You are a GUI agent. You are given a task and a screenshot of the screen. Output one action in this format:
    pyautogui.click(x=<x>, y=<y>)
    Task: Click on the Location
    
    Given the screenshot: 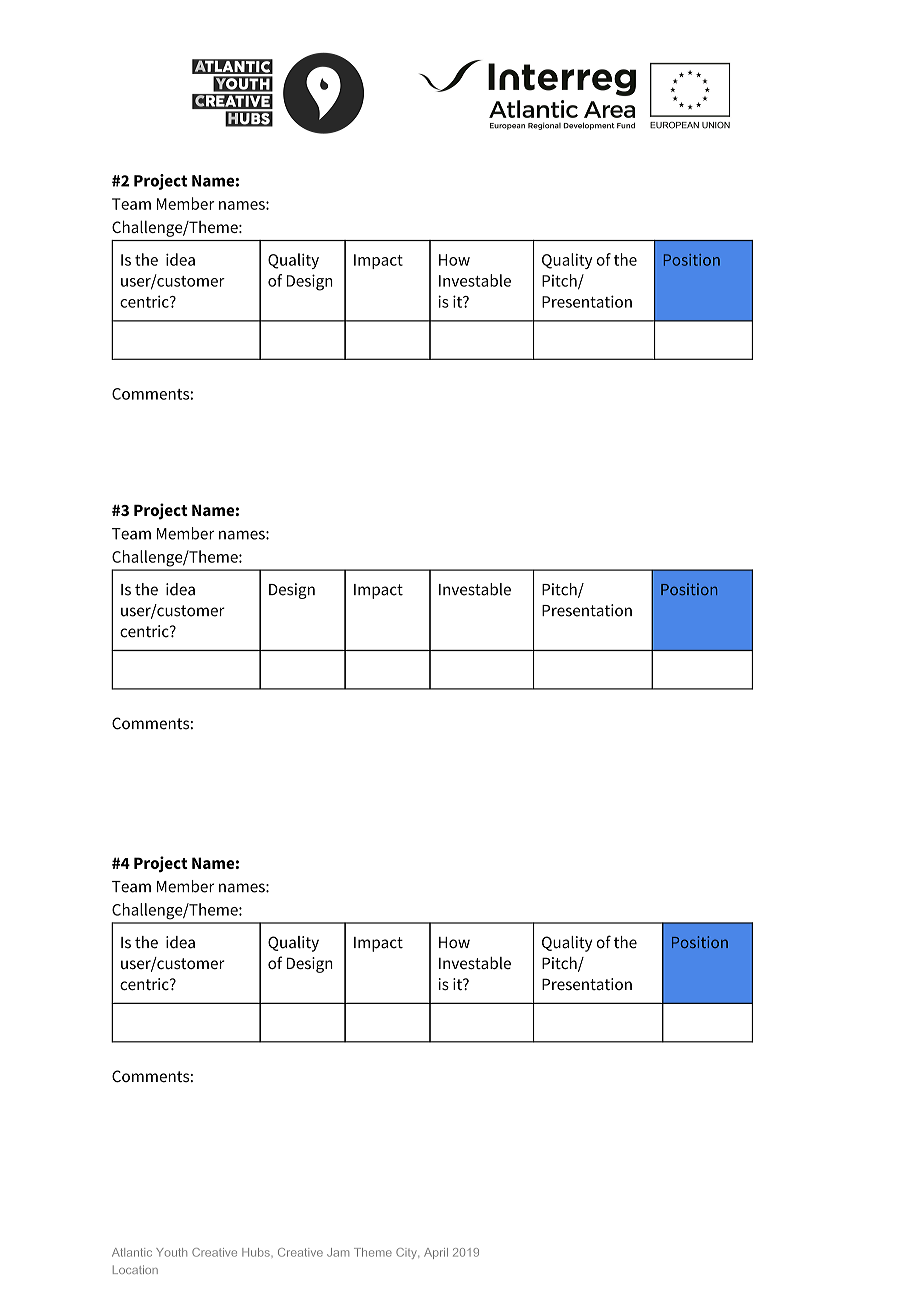 What is the action you would take?
    pyautogui.click(x=135, y=1269)
